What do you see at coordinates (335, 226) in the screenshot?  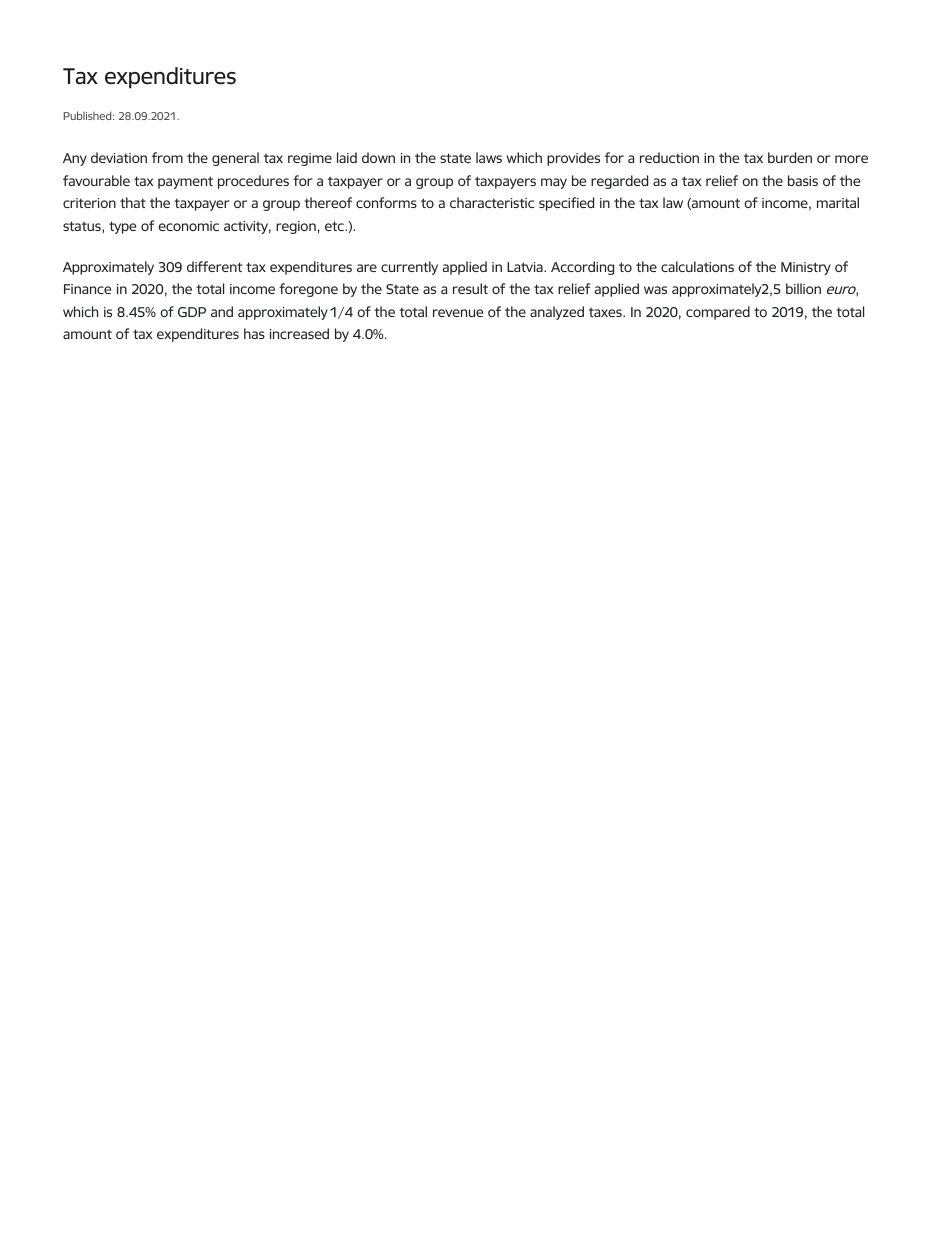 I see `etc` at bounding box center [335, 226].
